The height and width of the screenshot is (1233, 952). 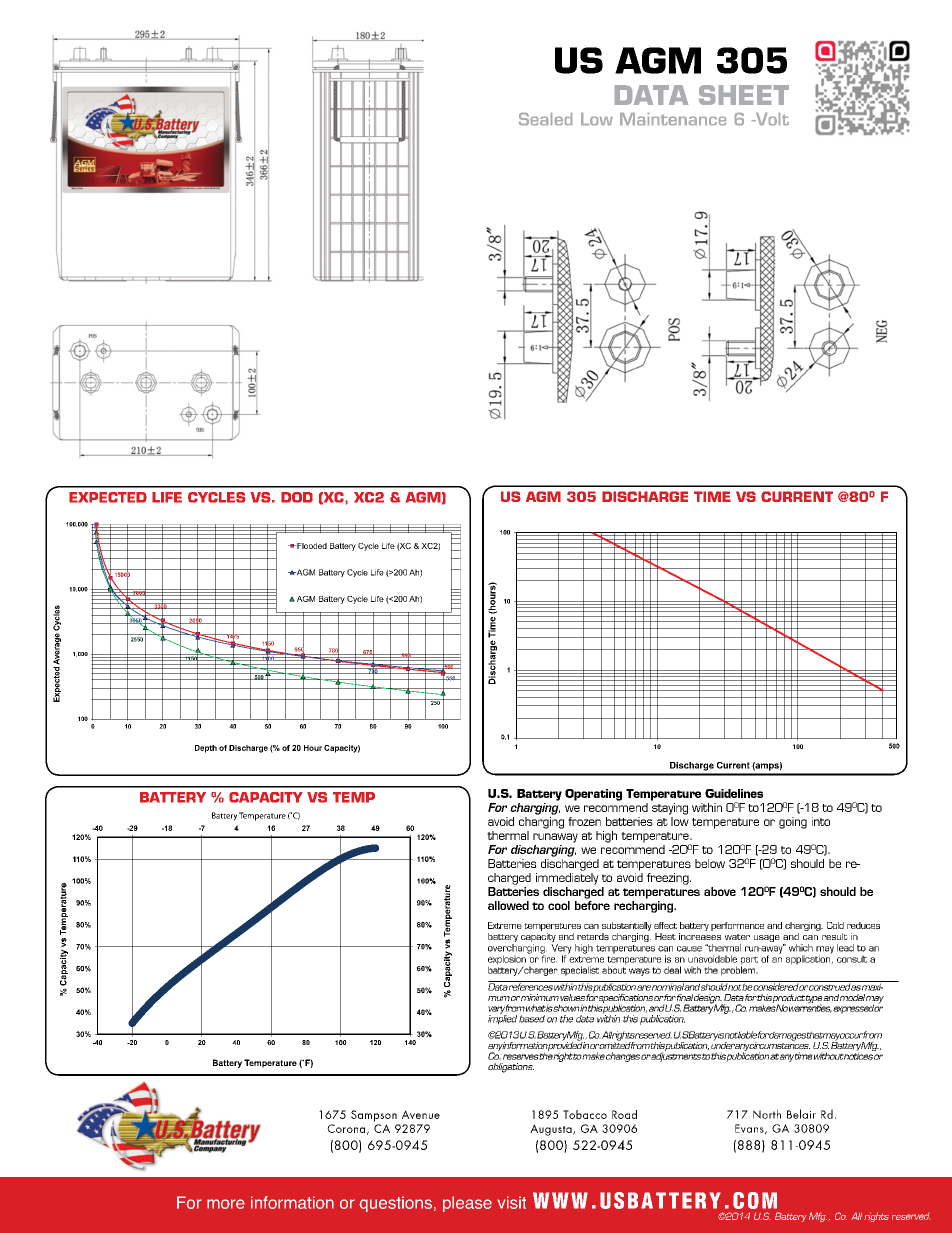 What do you see at coordinates (545, 119) in the screenshot?
I see `Sealed` at bounding box center [545, 119].
